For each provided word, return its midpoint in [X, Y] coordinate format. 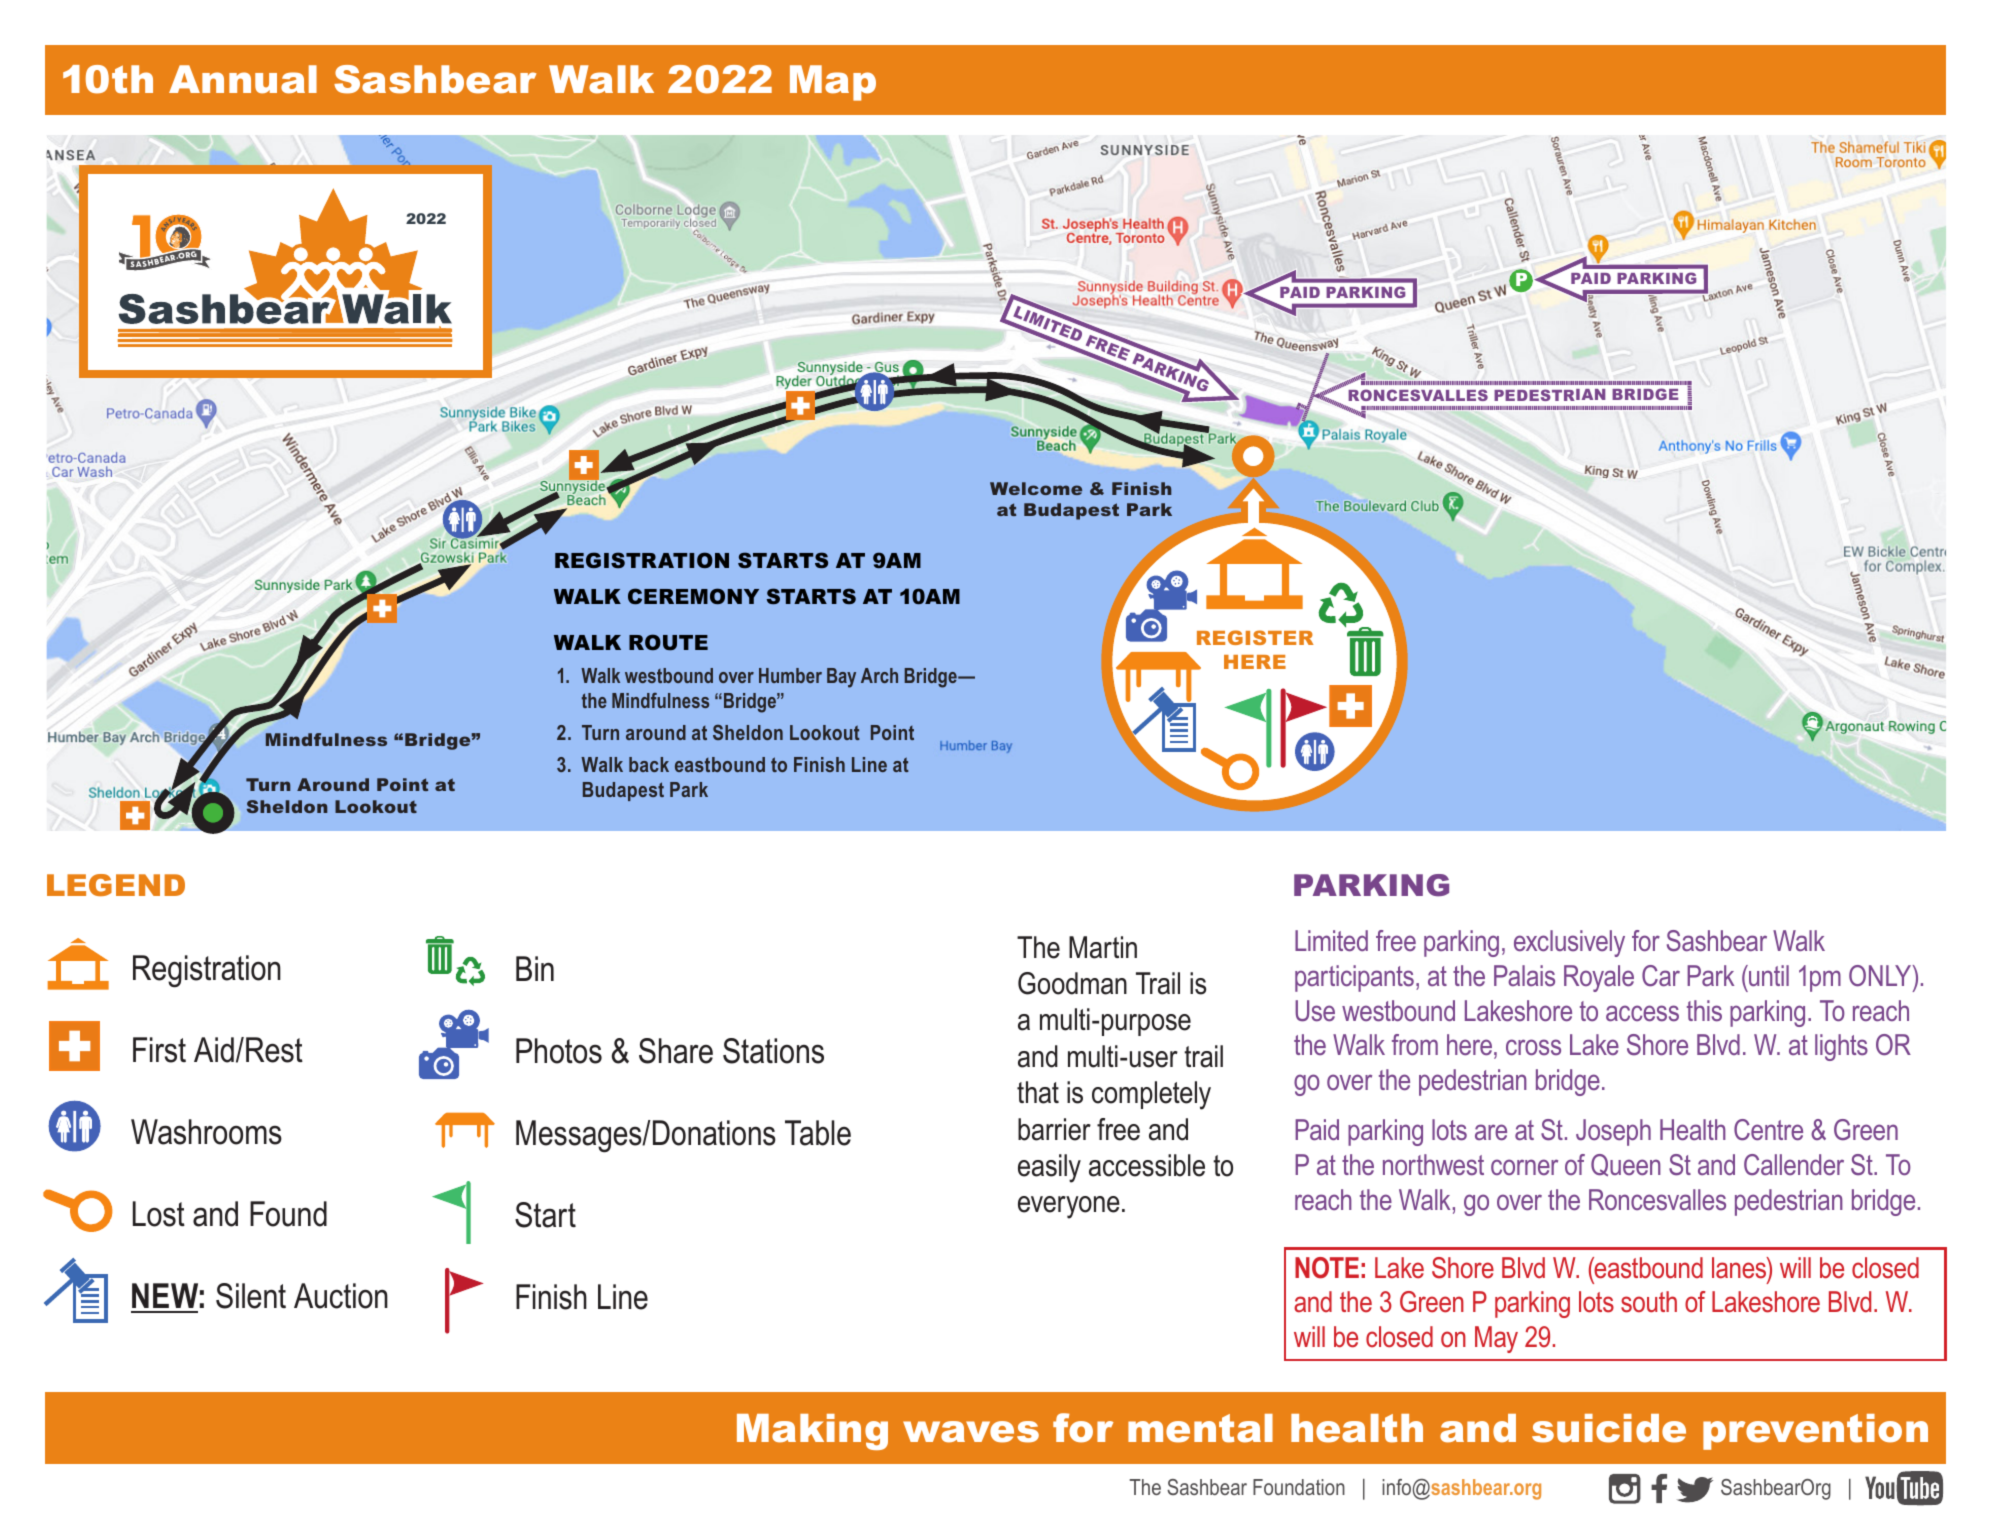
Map [833, 83]
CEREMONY [693, 596]
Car [1661, 976]
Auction [341, 1296]
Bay [841, 678]
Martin [1103, 947]
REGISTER [1255, 637]
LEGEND [116, 885]
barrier [1054, 1129]
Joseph [1613, 1132]
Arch [879, 675]
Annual [243, 79]
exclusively [1569, 943]
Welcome [1036, 488]
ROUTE [668, 642]
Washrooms [206, 1132]
